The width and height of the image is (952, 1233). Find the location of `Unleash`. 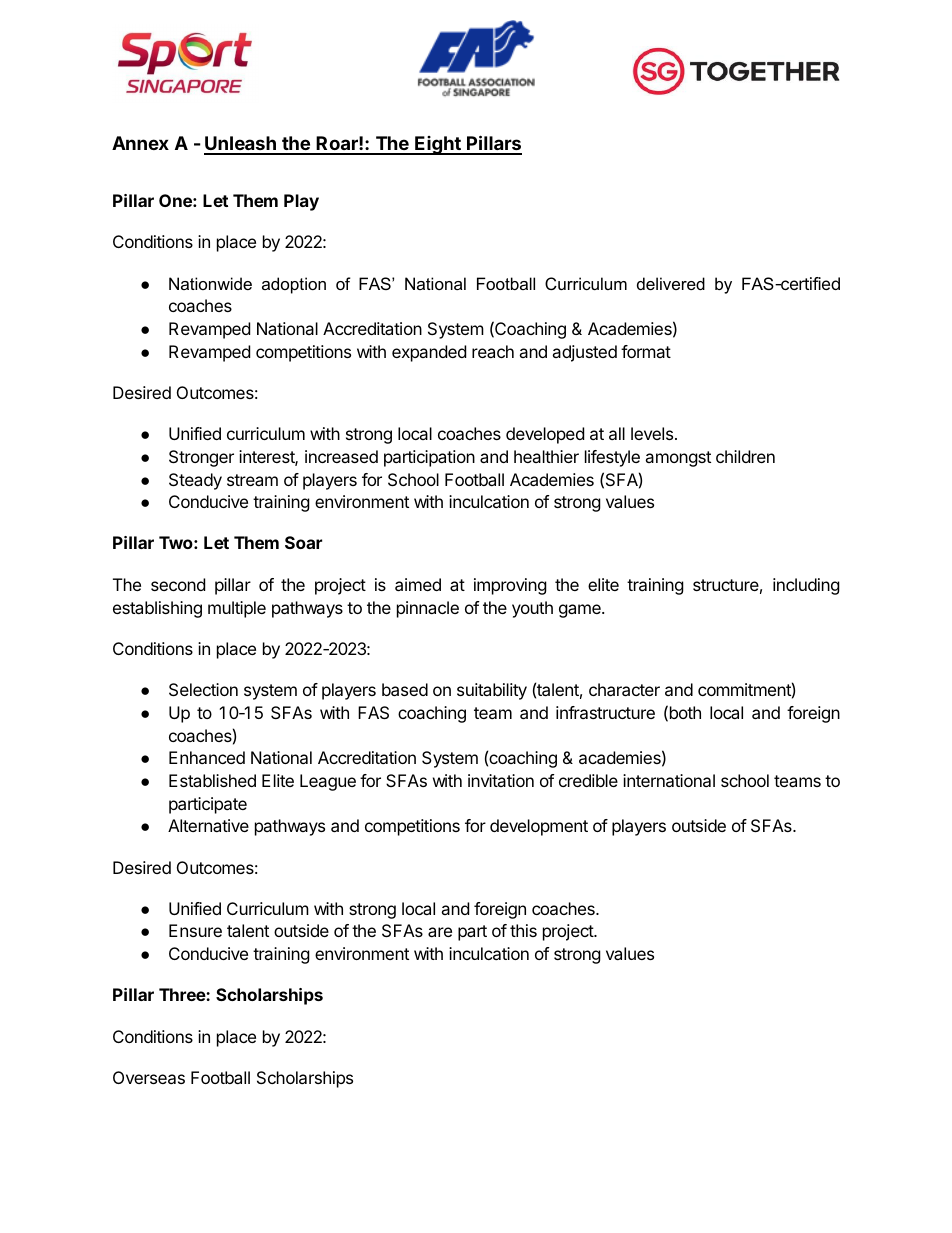

Unleash is located at coordinates (241, 145).
